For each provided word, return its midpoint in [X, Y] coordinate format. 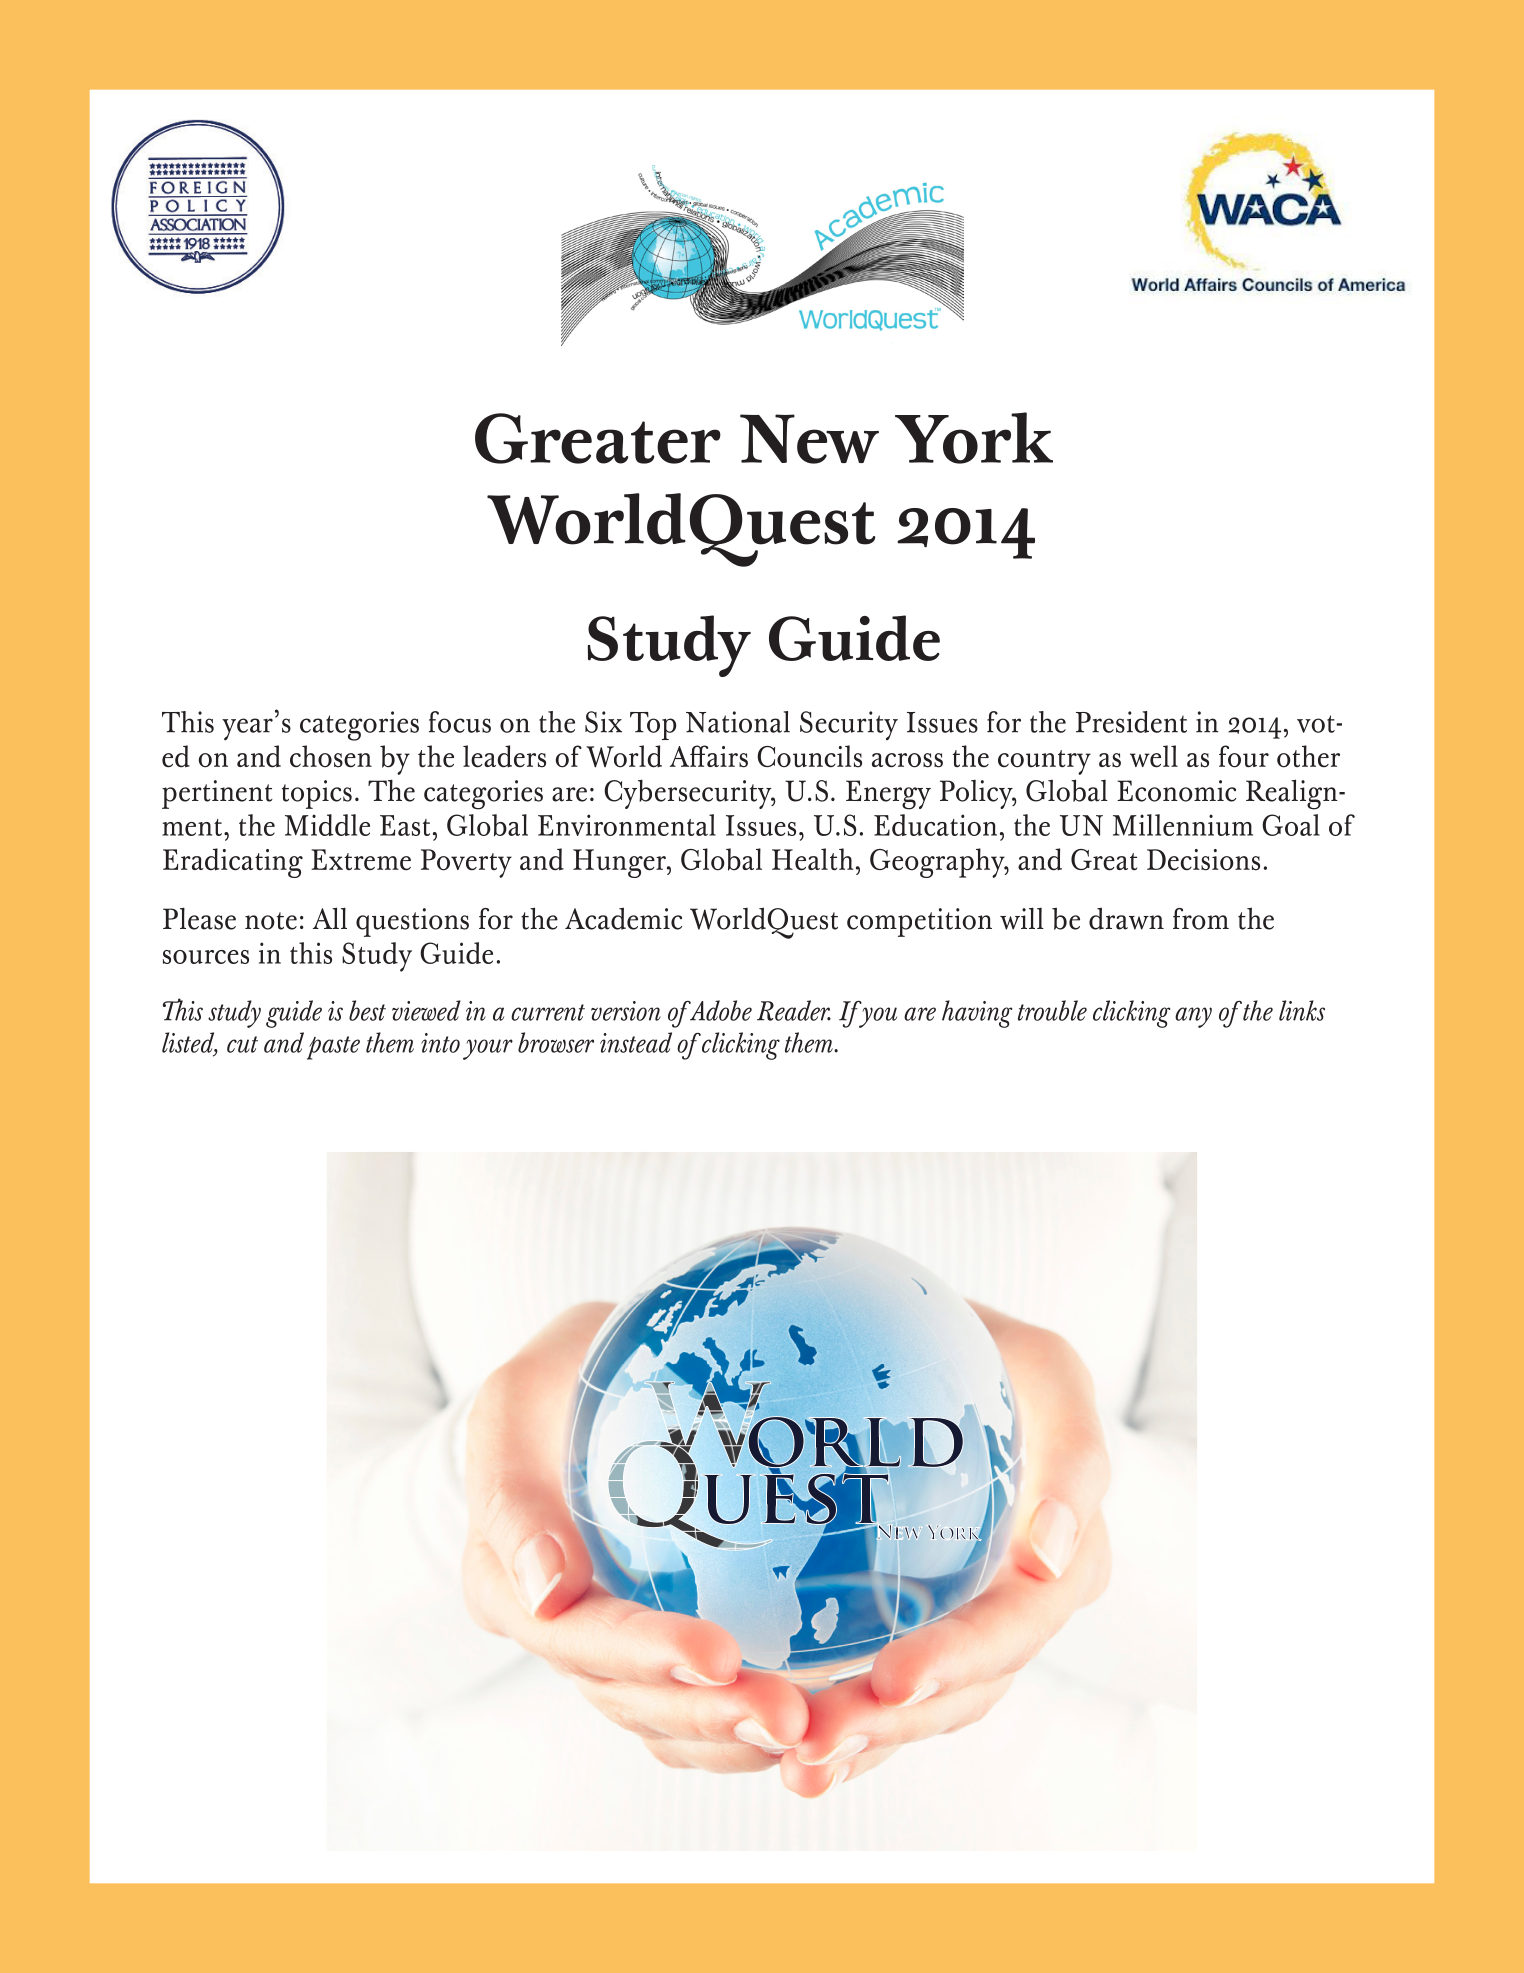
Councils [809, 756]
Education [935, 825]
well [1154, 756]
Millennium [1183, 825]
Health [812, 859]
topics [317, 794]
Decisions [1203, 860]
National [738, 722]
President [1131, 722]
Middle [327, 825]
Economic [1176, 791]
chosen [331, 756]
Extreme [361, 860]
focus [460, 722]
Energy [888, 795]
